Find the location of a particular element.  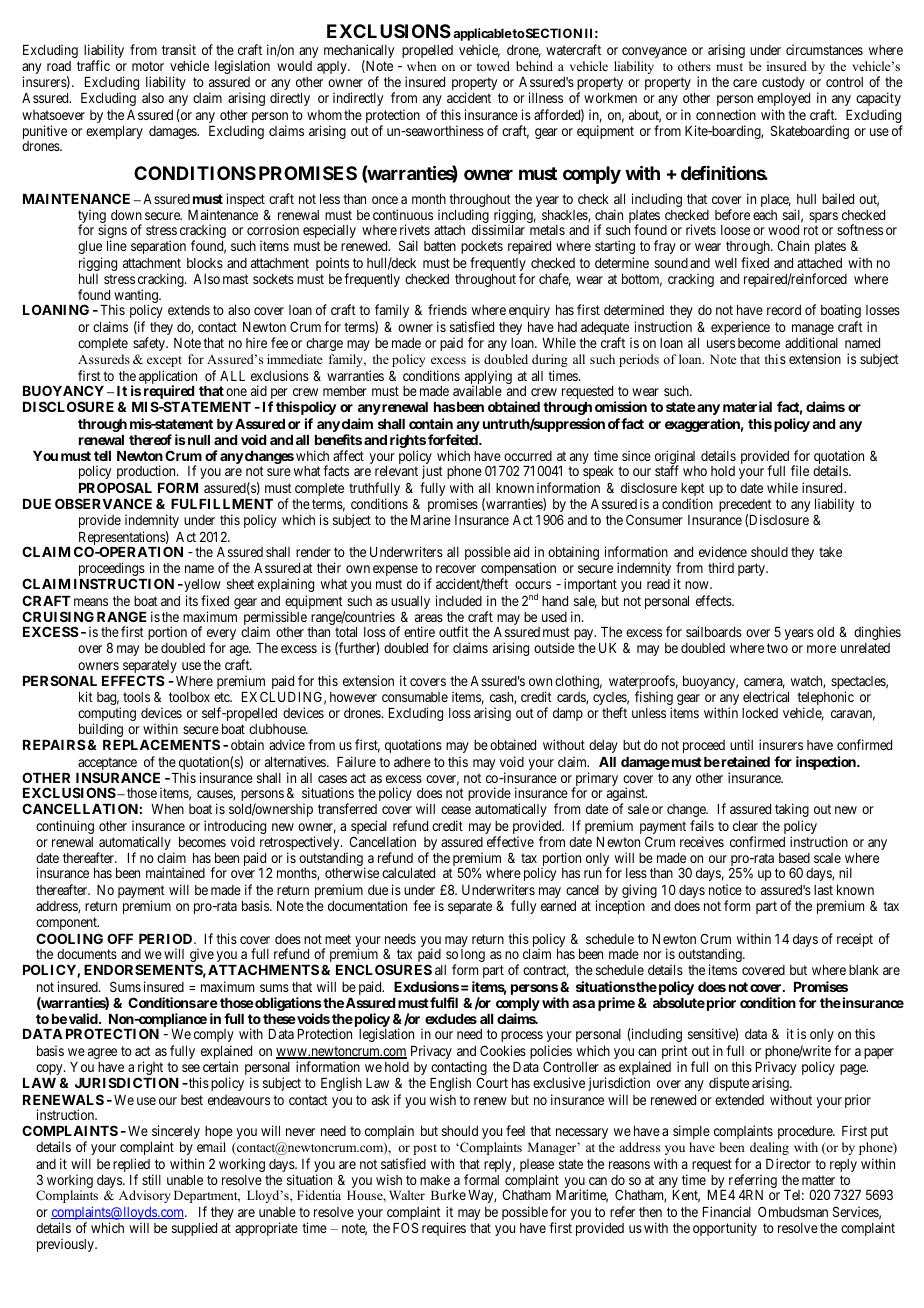

Burke is located at coordinates (448, 1195).
